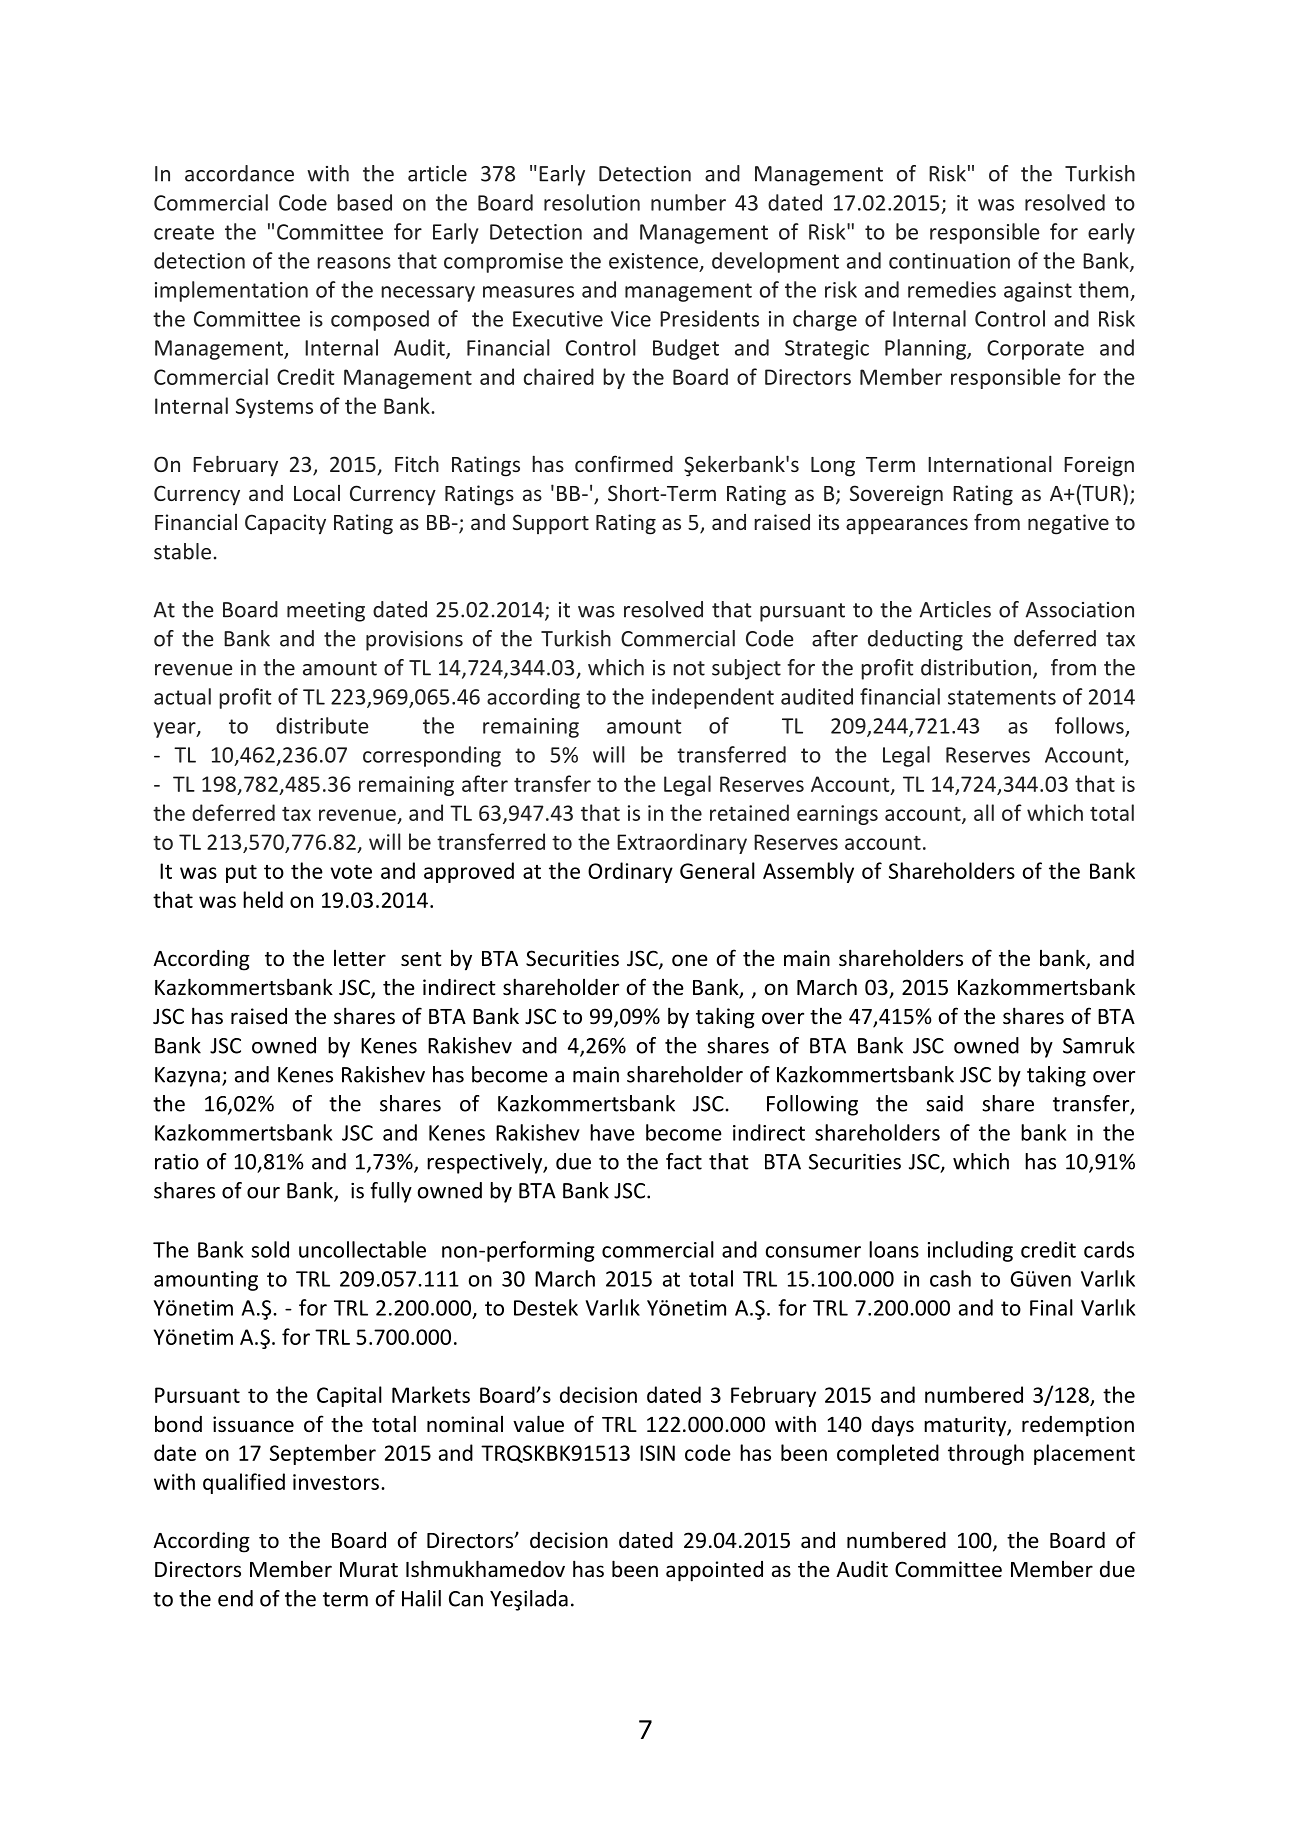  What do you see at coordinates (714, 1571) in the screenshot?
I see `appointed` at bounding box center [714, 1571].
